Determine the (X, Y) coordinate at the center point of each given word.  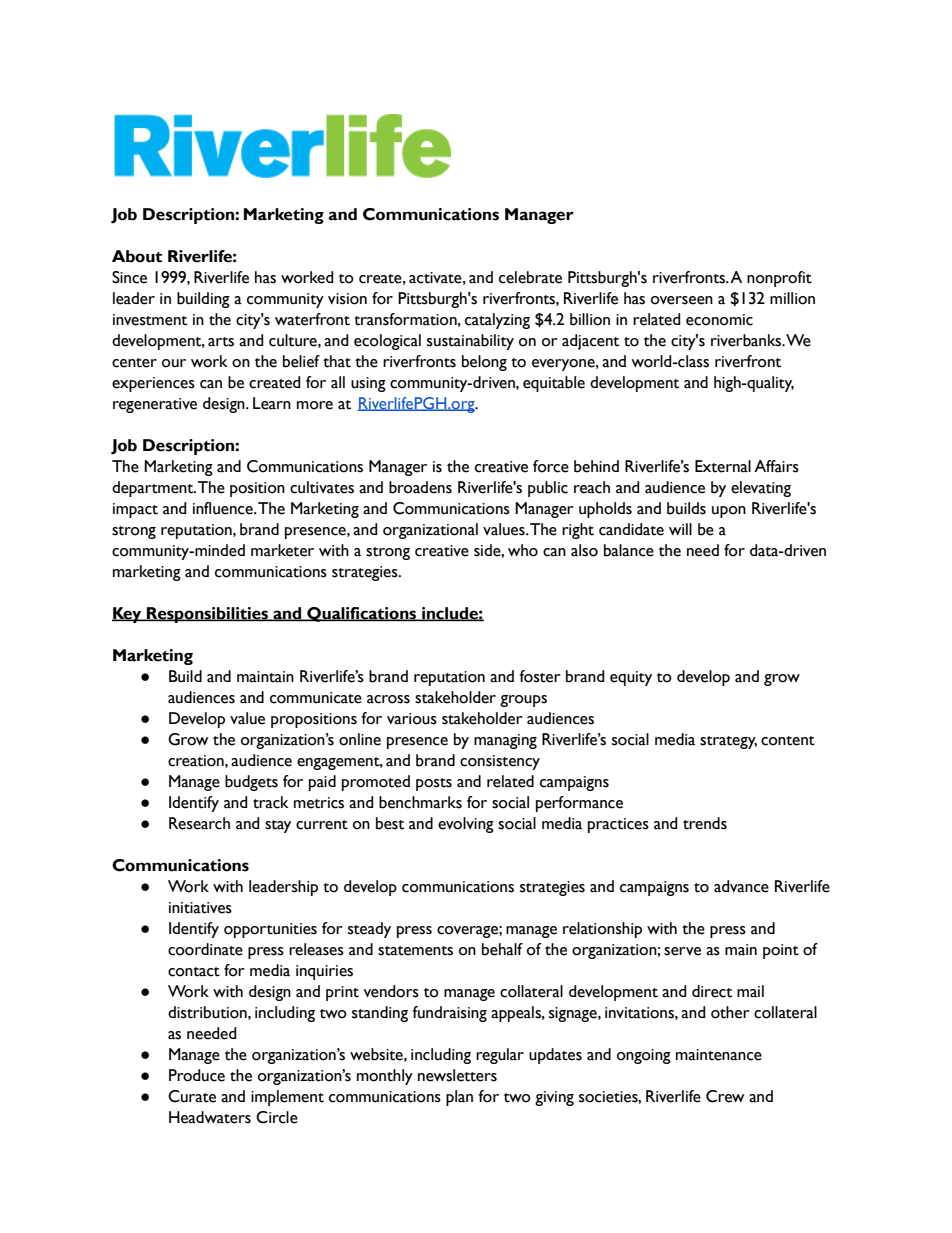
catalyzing (497, 321)
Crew (725, 1096)
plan (459, 1098)
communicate (316, 698)
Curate (192, 1096)
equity (631, 678)
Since (129, 277)
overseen (682, 300)
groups (523, 701)
